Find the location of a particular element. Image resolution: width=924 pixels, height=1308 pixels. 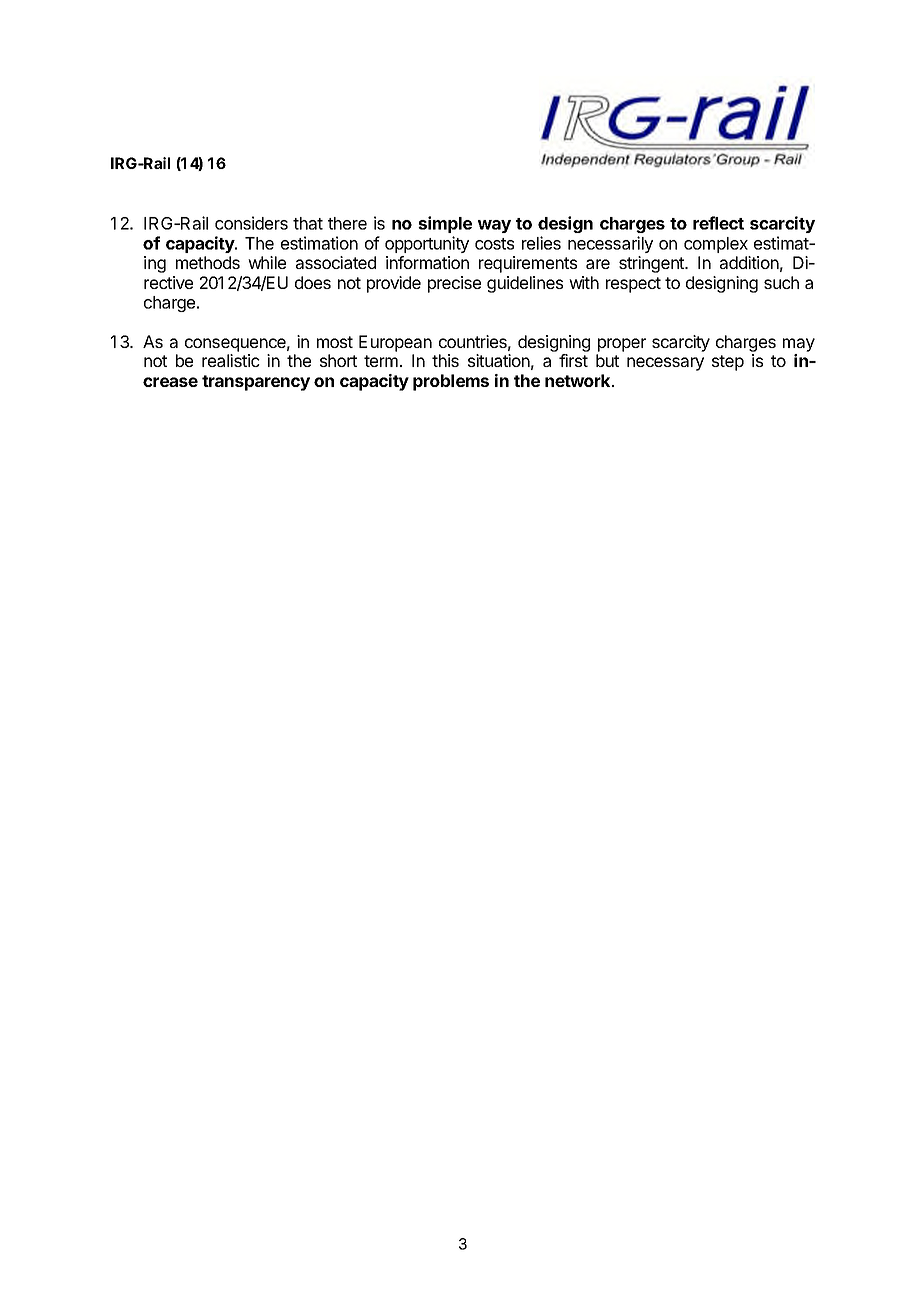

most is located at coordinates (335, 342).
